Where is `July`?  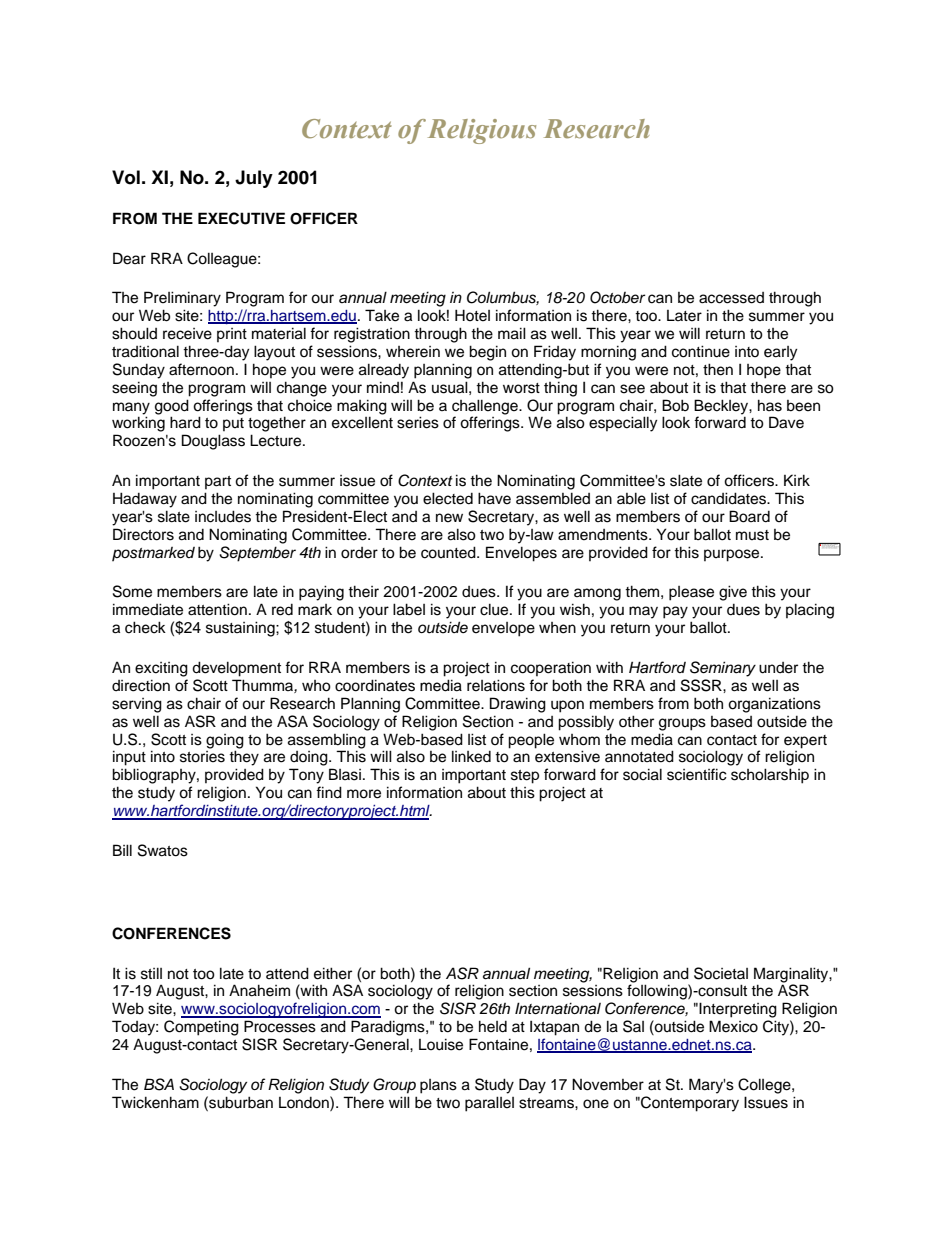 July is located at coordinates (254, 179).
